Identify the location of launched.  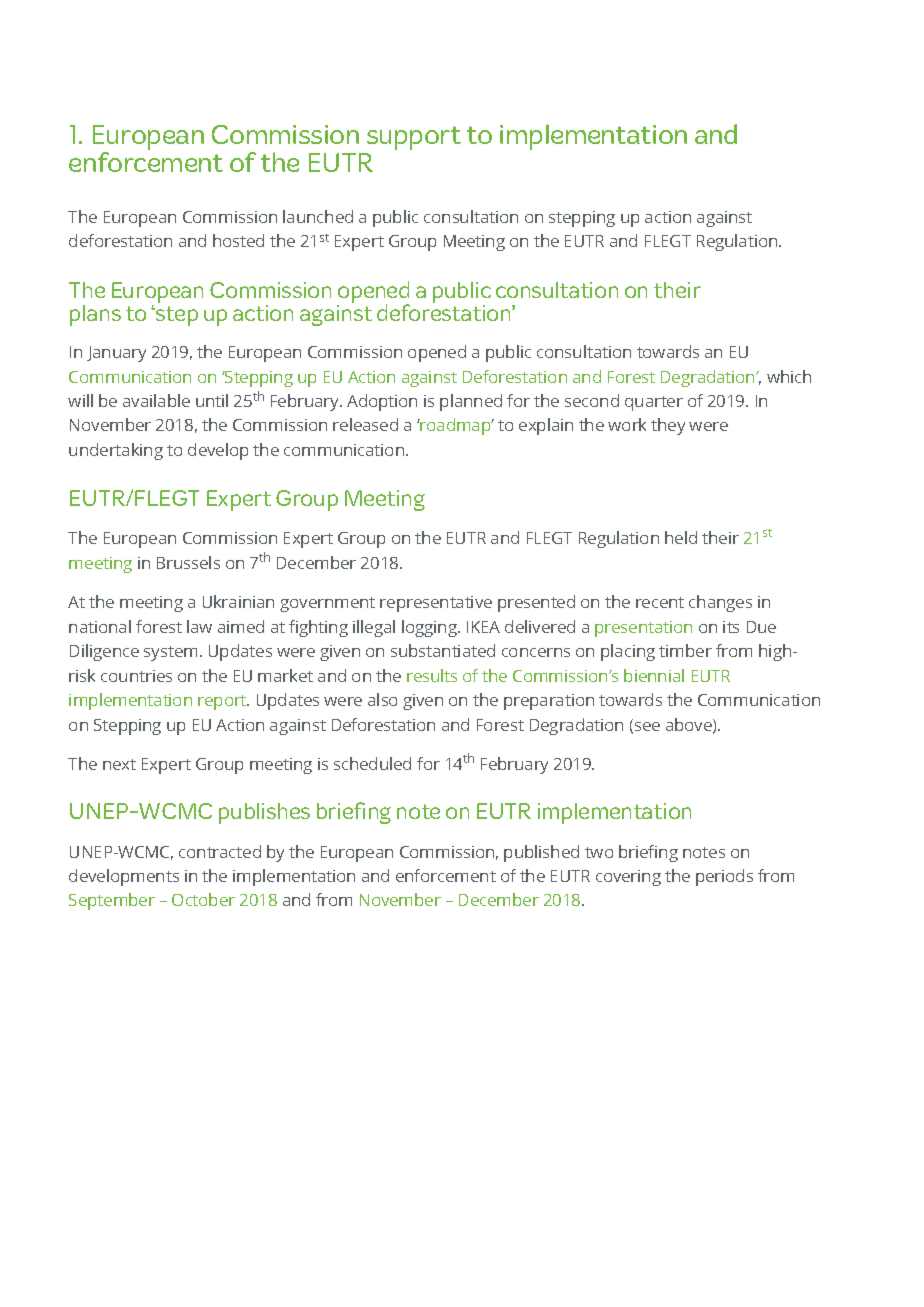
(318, 216).
